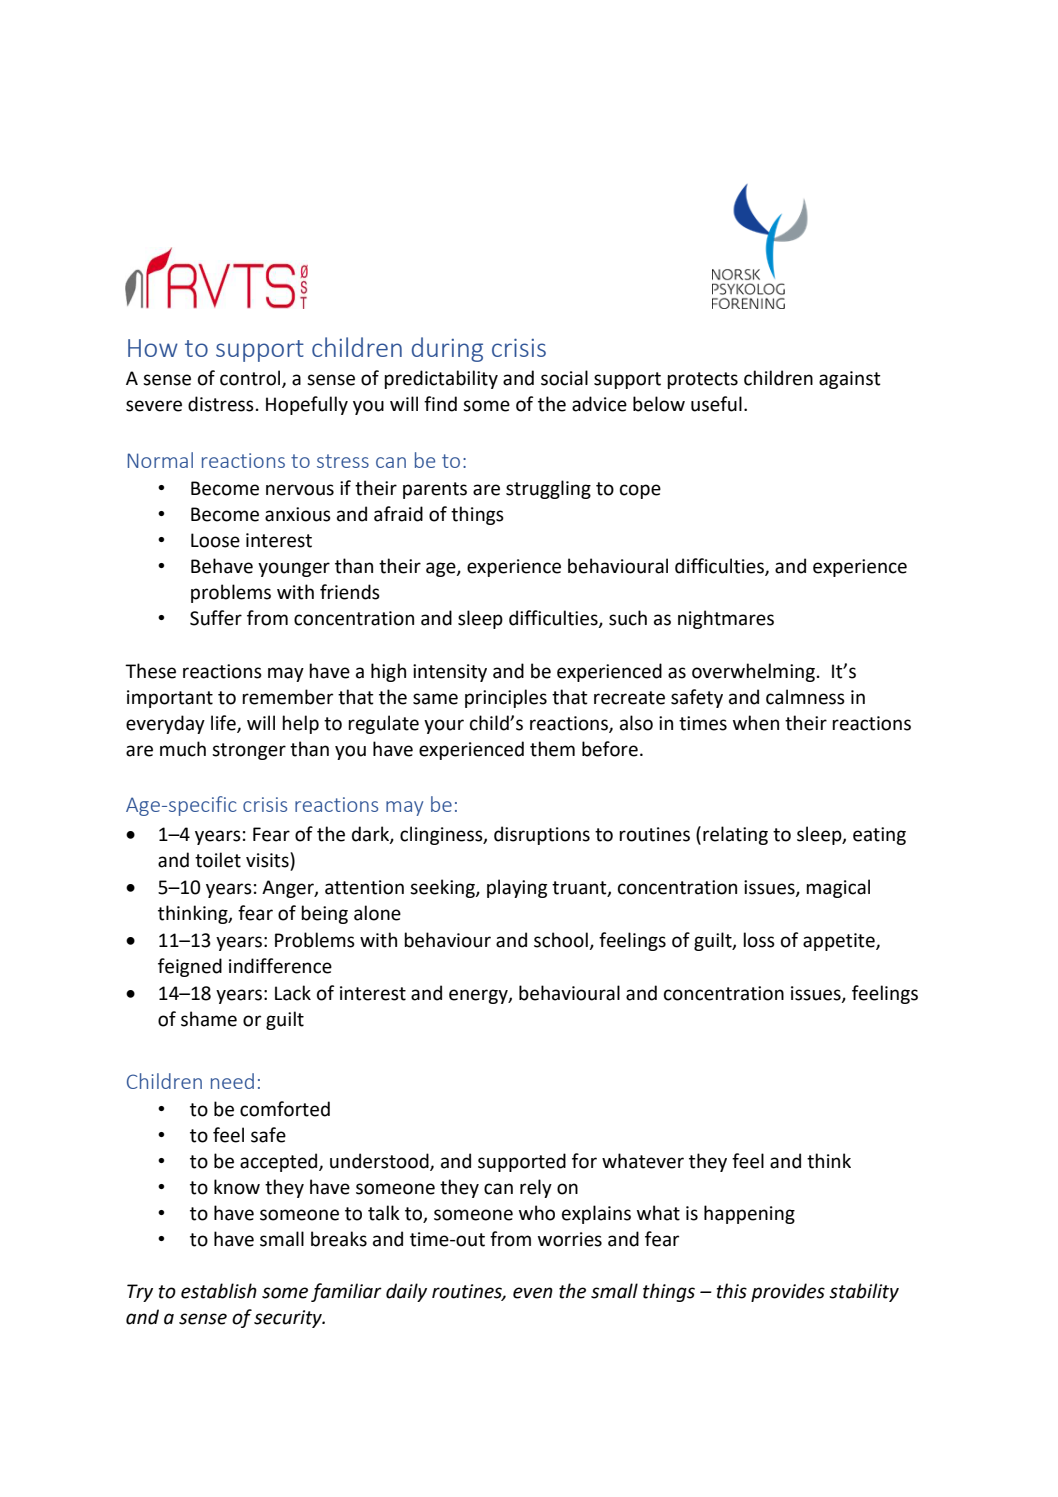 The width and height of the screenshot is (1058, 1497). What do you see at coordinates (788, 1292) in the screenshot?
I see `provides` at bounding box center [788, 1292].
